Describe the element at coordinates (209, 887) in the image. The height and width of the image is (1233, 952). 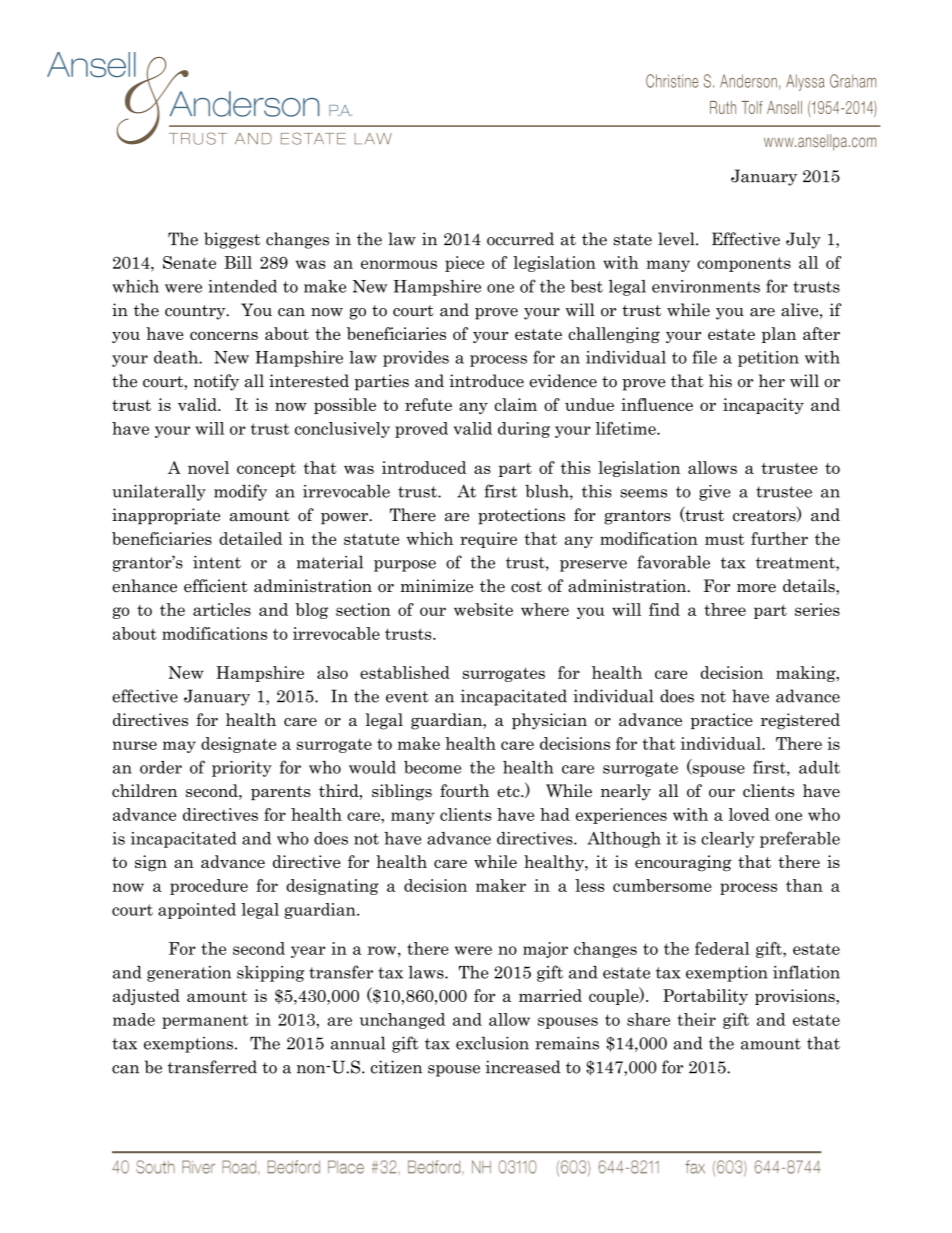
I see `procedure` at that location.
